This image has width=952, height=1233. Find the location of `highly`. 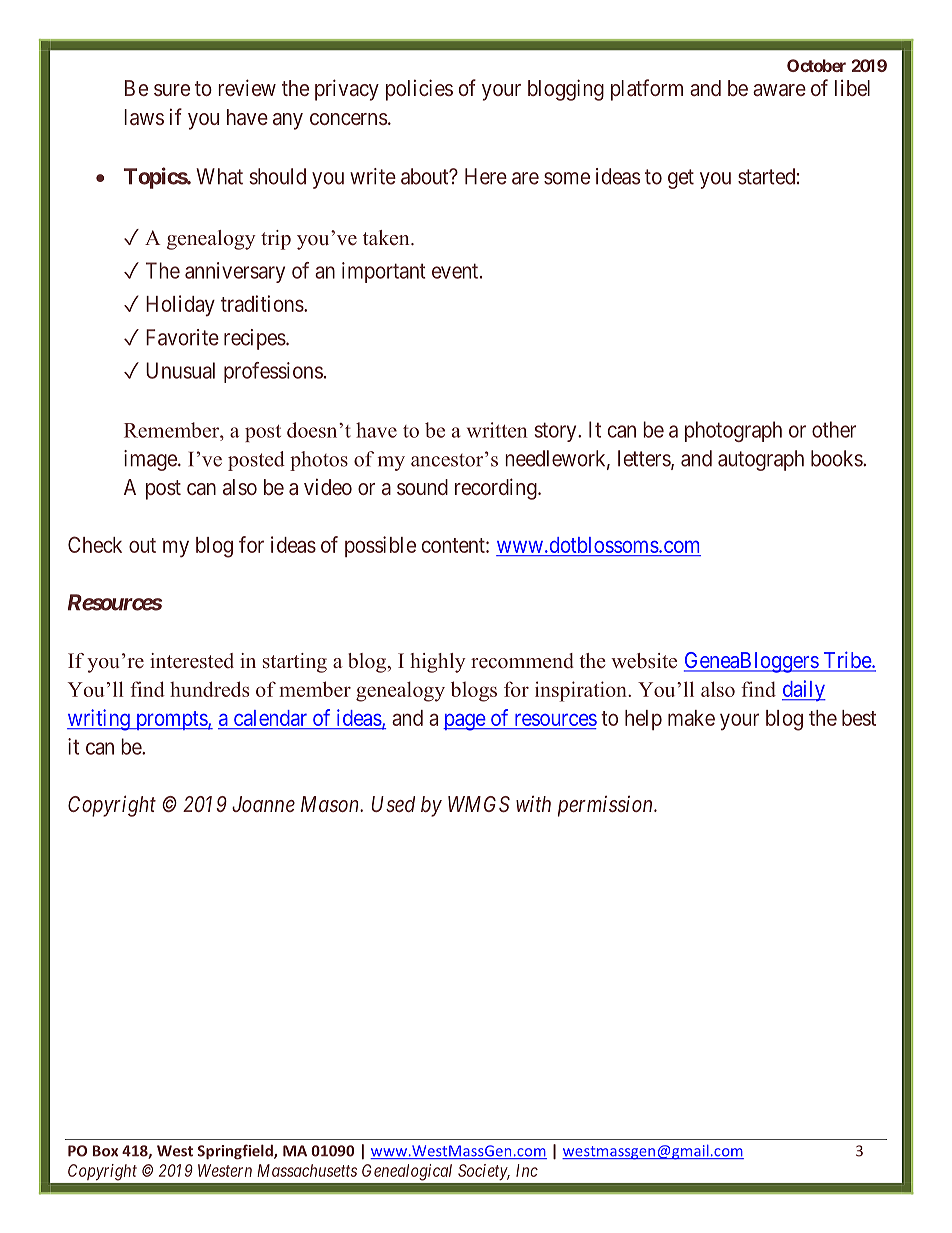

highly is located at coordinates (438, 663).
